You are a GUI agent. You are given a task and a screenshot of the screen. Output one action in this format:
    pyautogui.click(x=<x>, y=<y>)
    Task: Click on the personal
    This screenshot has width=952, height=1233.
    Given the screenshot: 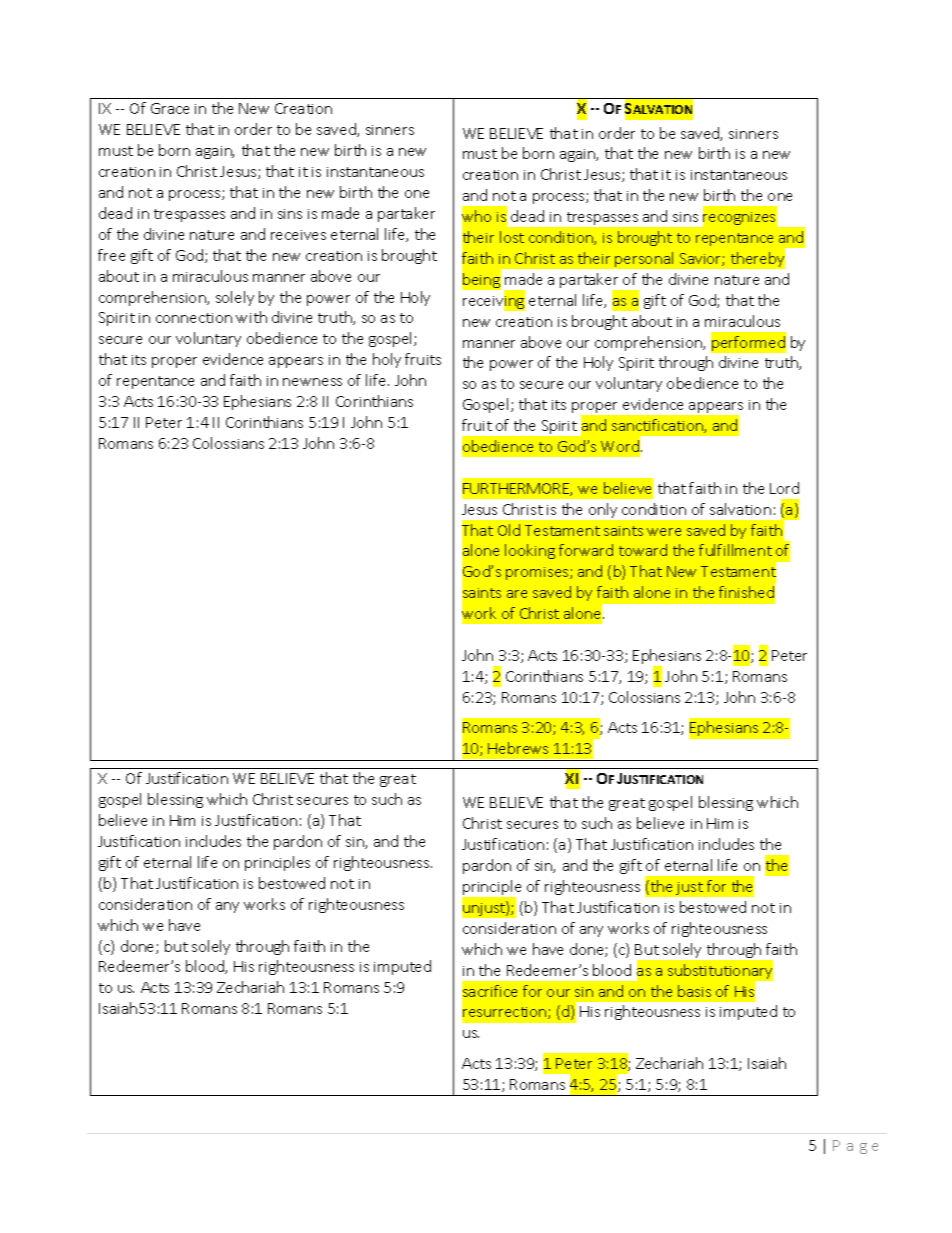 What is the action you would take?
    pyautogui.click(x=644, y=259)
